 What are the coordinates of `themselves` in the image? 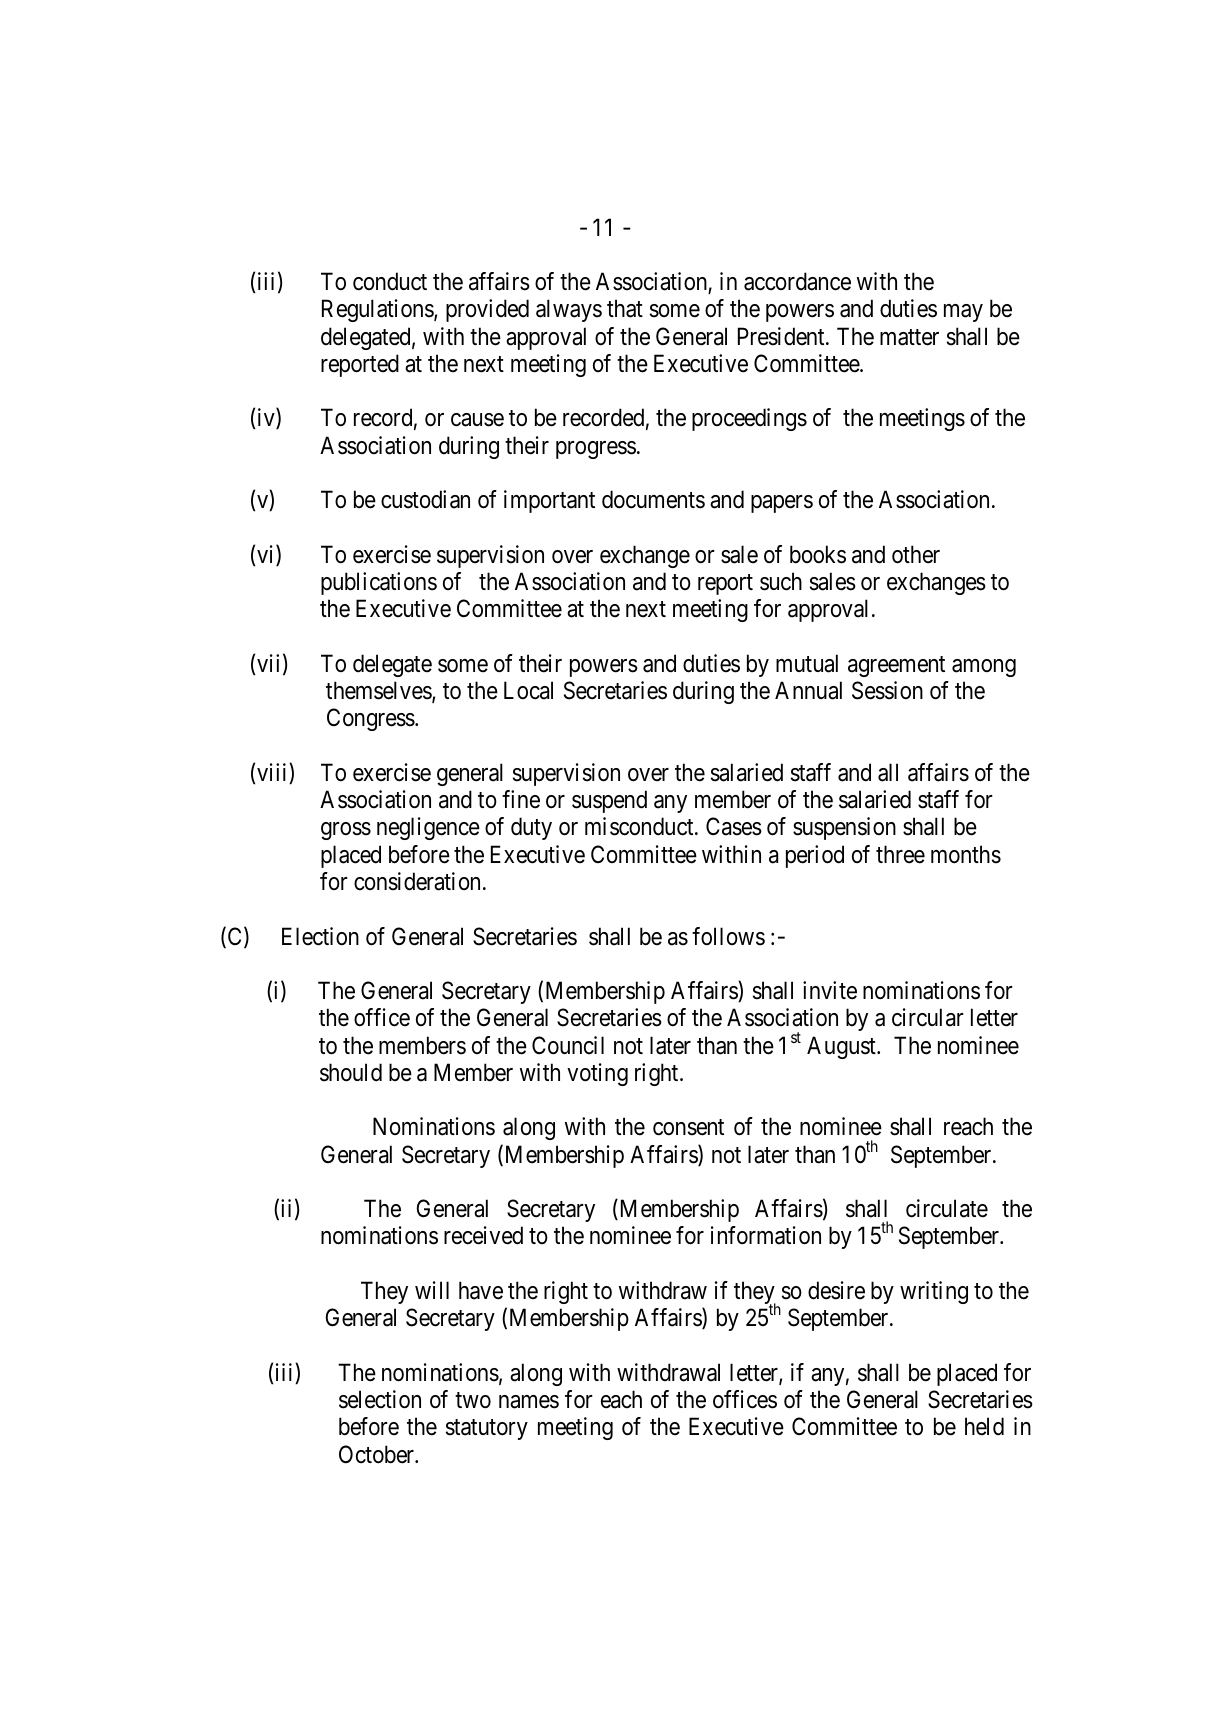 It's located at (379, 691).
